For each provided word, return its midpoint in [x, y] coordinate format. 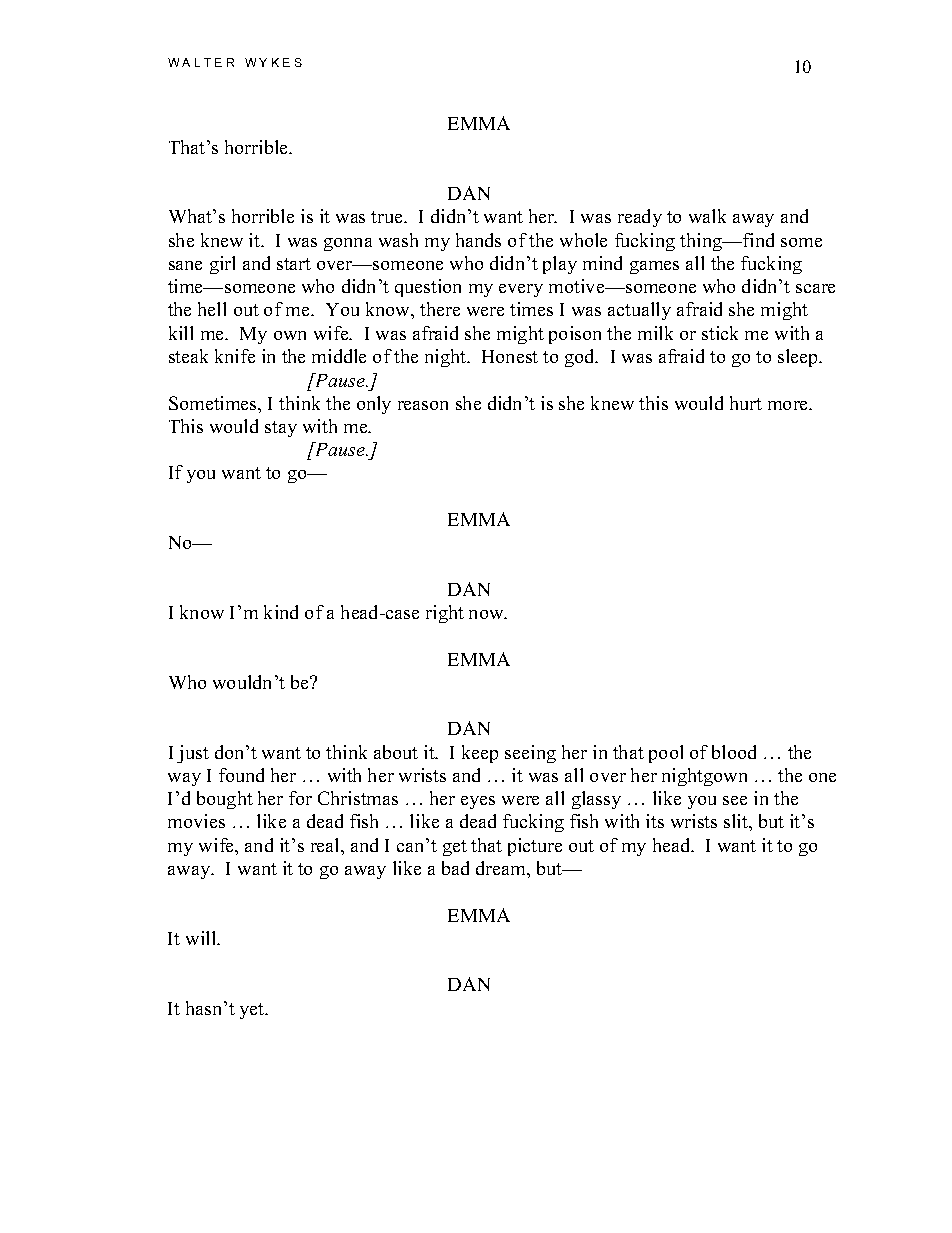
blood [734, 752]
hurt [746, 403]
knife [235, 356]
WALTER [201, 62]
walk [707, 216]
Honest [510, 356]
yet [253, 1011]
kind [281, 612]
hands [478, 240]
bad [455, 868]
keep [480, 754]
